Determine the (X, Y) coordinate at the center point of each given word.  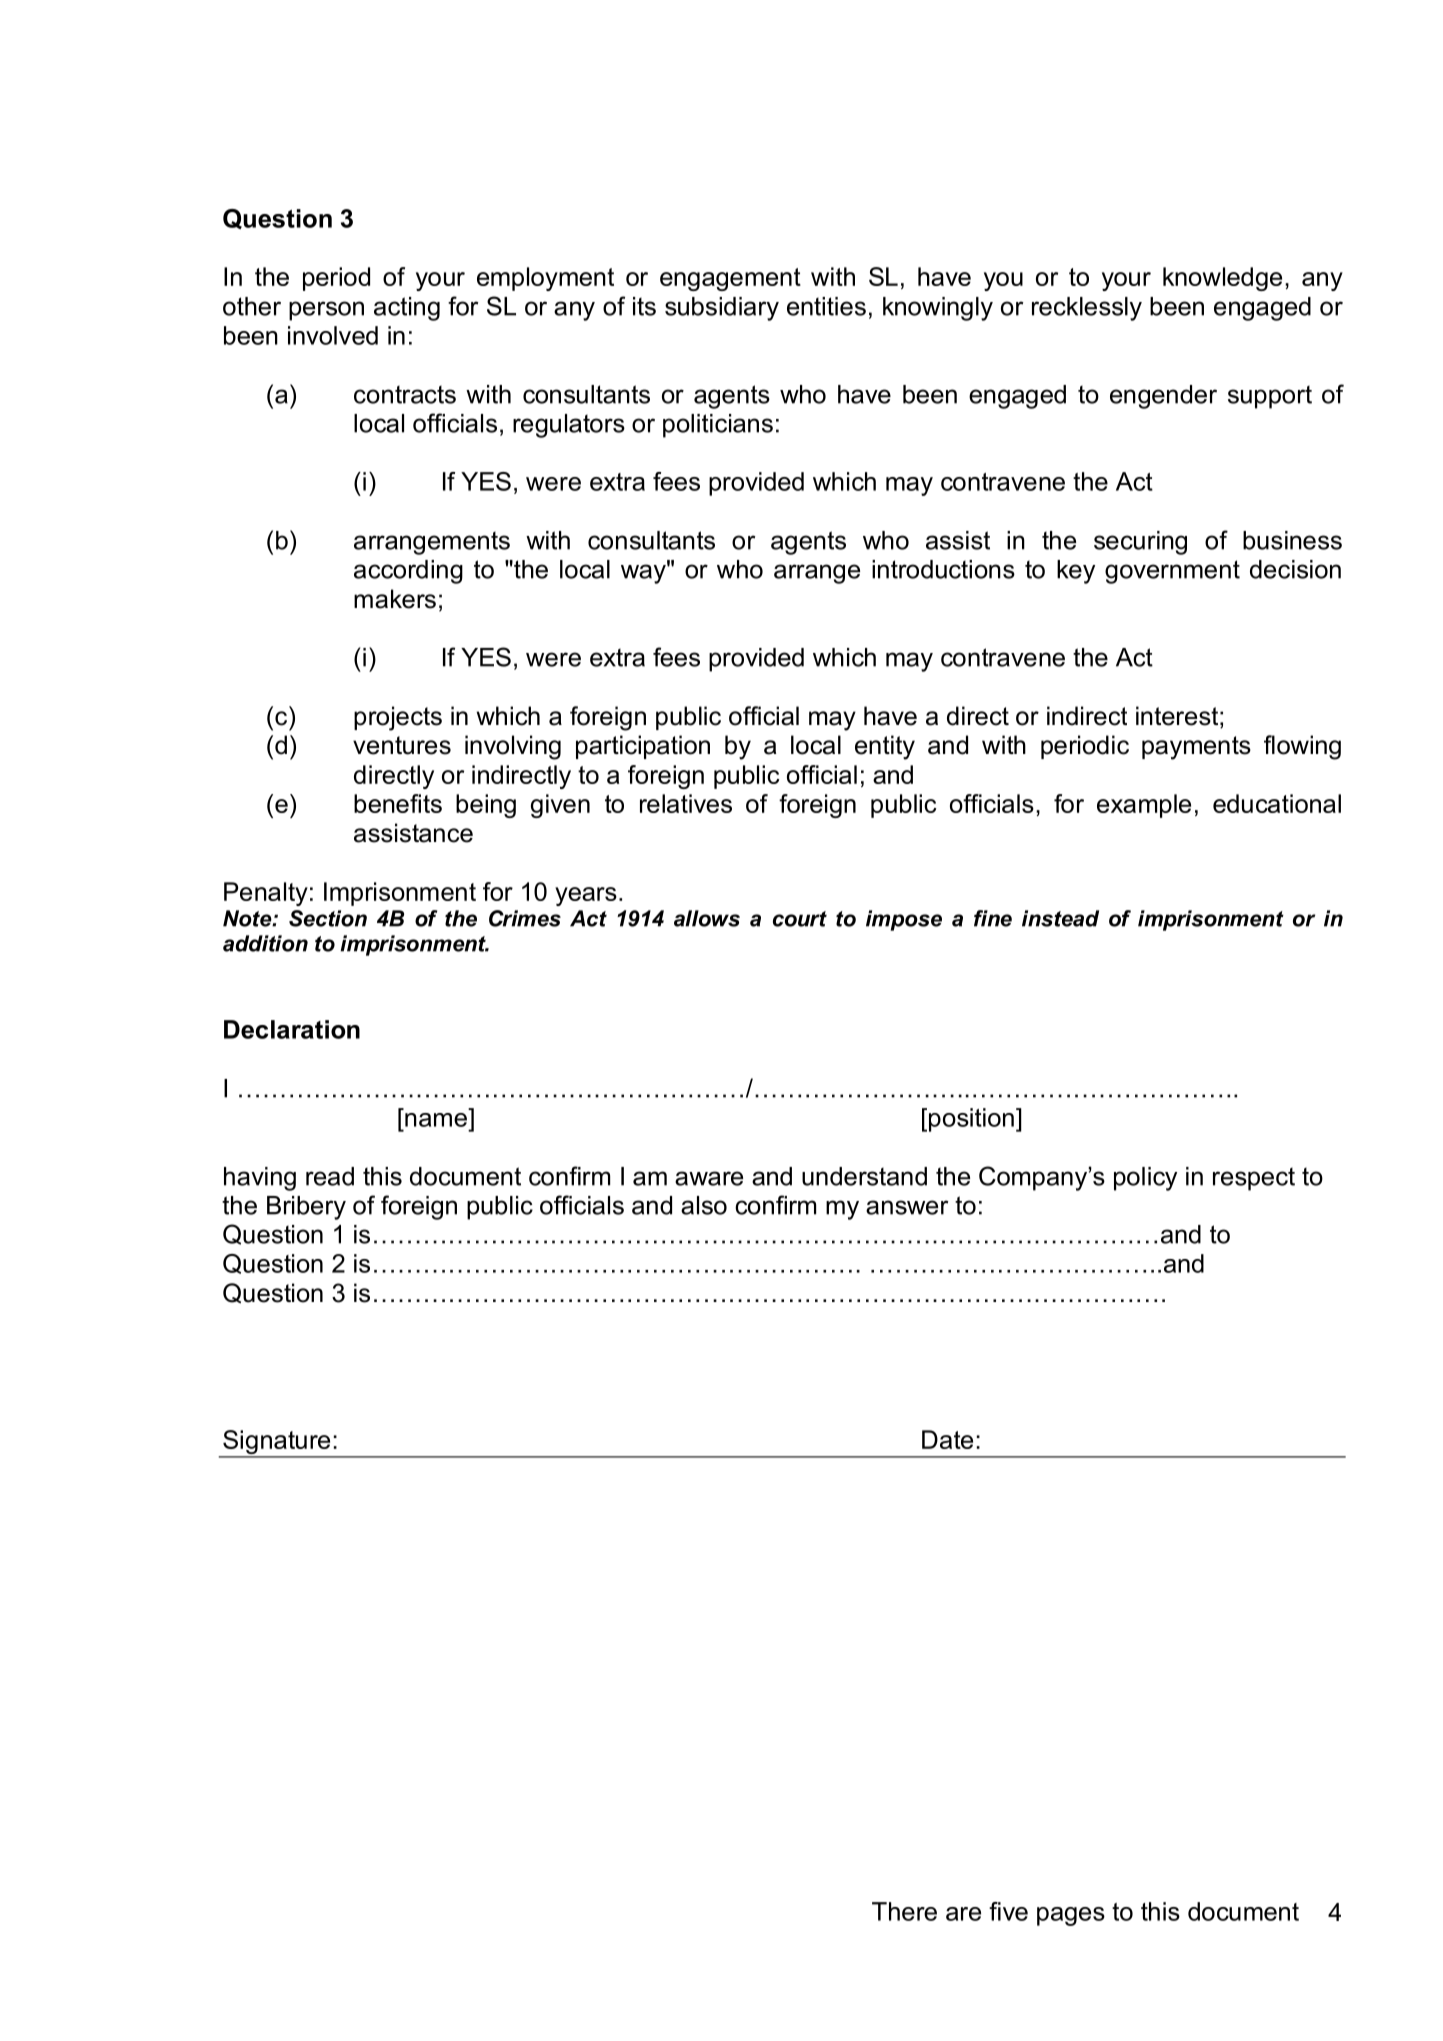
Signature (277, 1443)
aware (709, 1178)
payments (1196, 748)
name (436, 1120)
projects (398, 718)
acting (407, 309)
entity (885, 747)
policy (1145, 1179)
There (904, 1911)
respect (1254, 1179)
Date (947, 1439)
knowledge (1222, 279)
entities (826, 306)
